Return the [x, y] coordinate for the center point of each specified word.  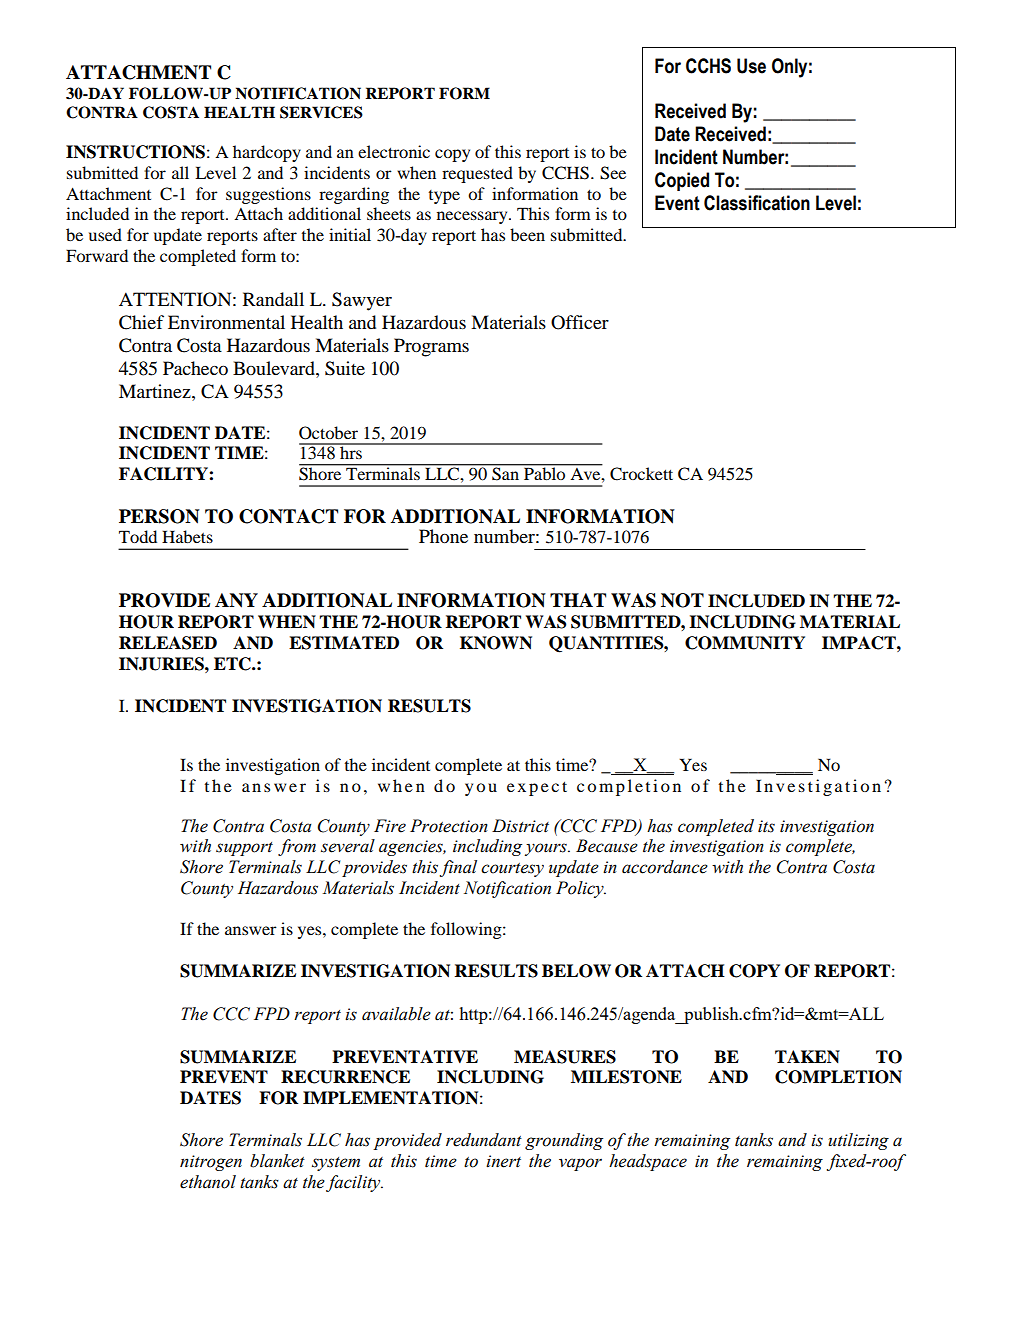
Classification [757, 203]
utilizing [858, 1141]
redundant [484, 1140]
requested [477, 174]
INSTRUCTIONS [135, 152]
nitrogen [211, 1163]
